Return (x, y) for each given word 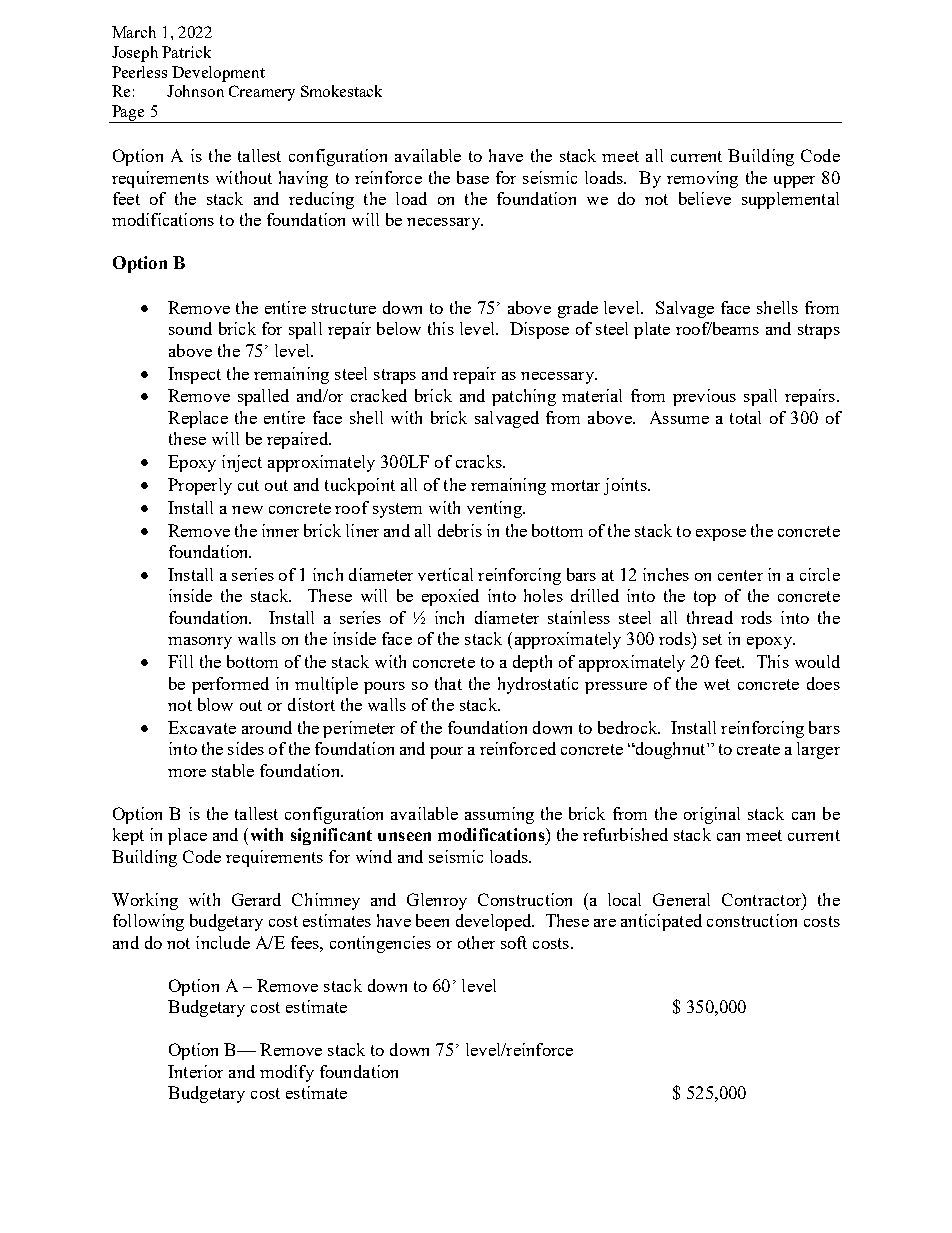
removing (702, 179)
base (473, 177)
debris (460, 530)
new (247, 510)
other (476, 942)
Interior (195, 1071)
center (740, 575)
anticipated (661, 922)
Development (218, 74)
